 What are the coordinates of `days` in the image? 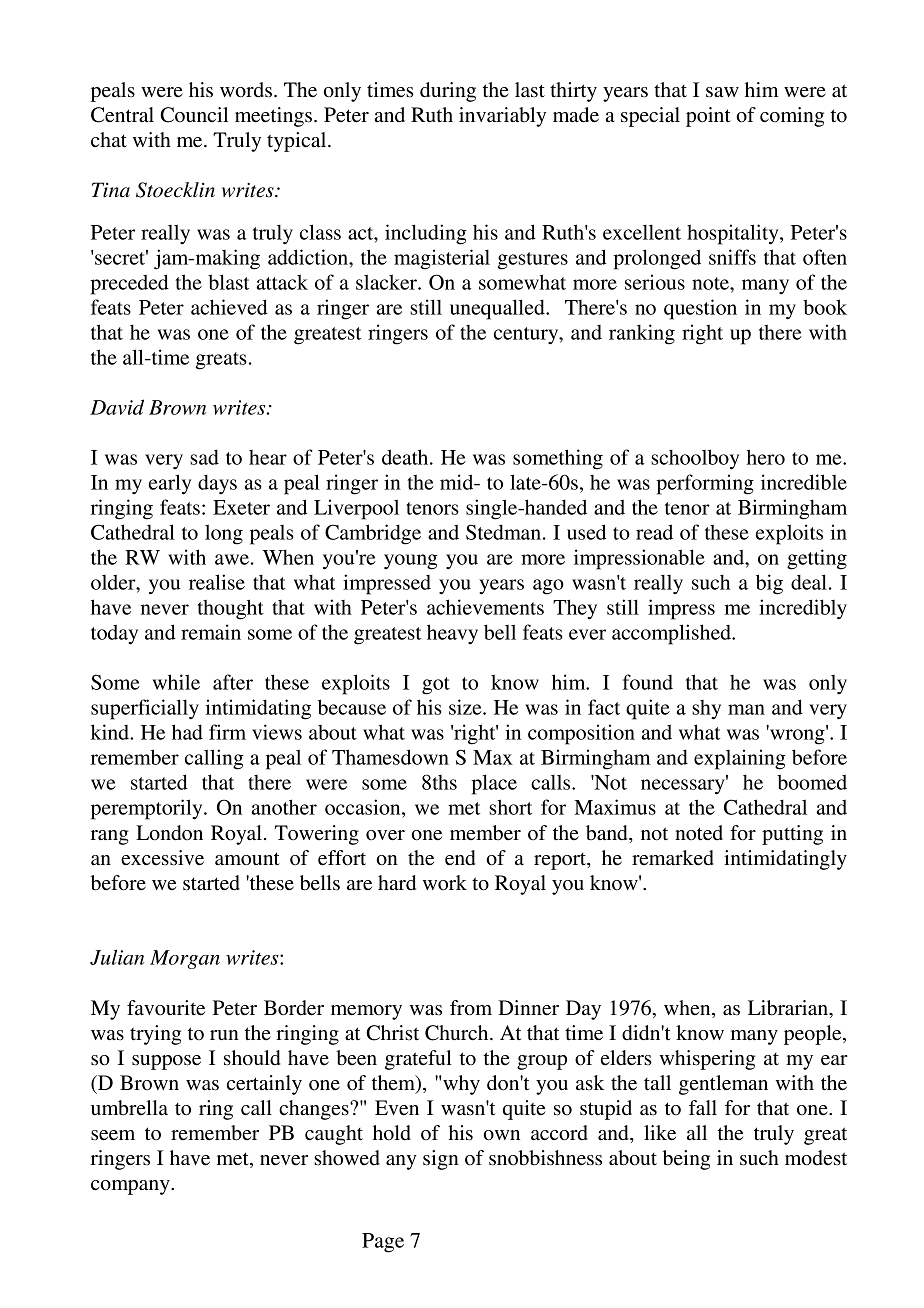 It's located at (217, 484).
